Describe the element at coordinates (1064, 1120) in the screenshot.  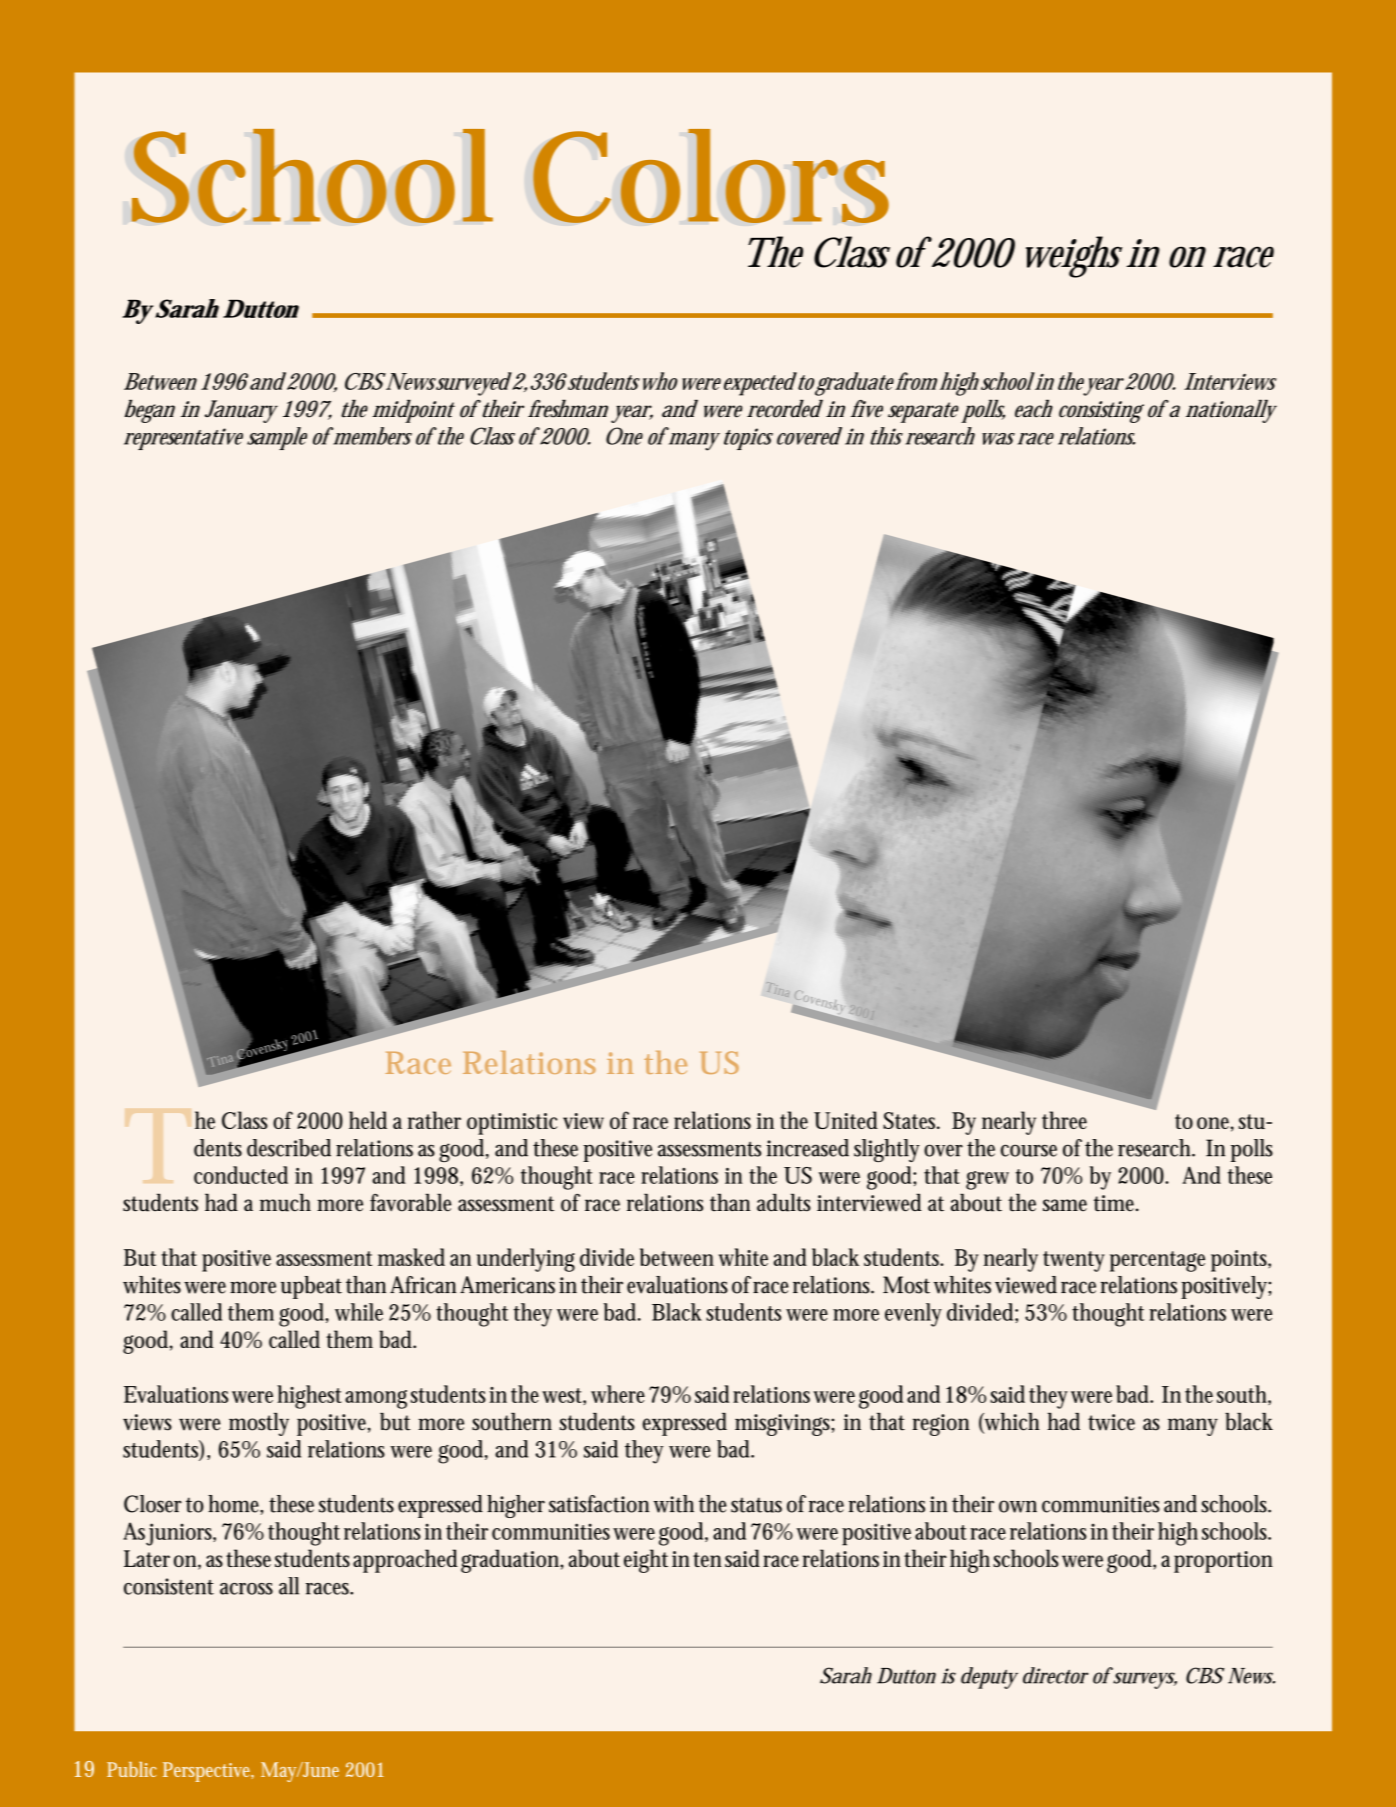
I see `three` at that location.
